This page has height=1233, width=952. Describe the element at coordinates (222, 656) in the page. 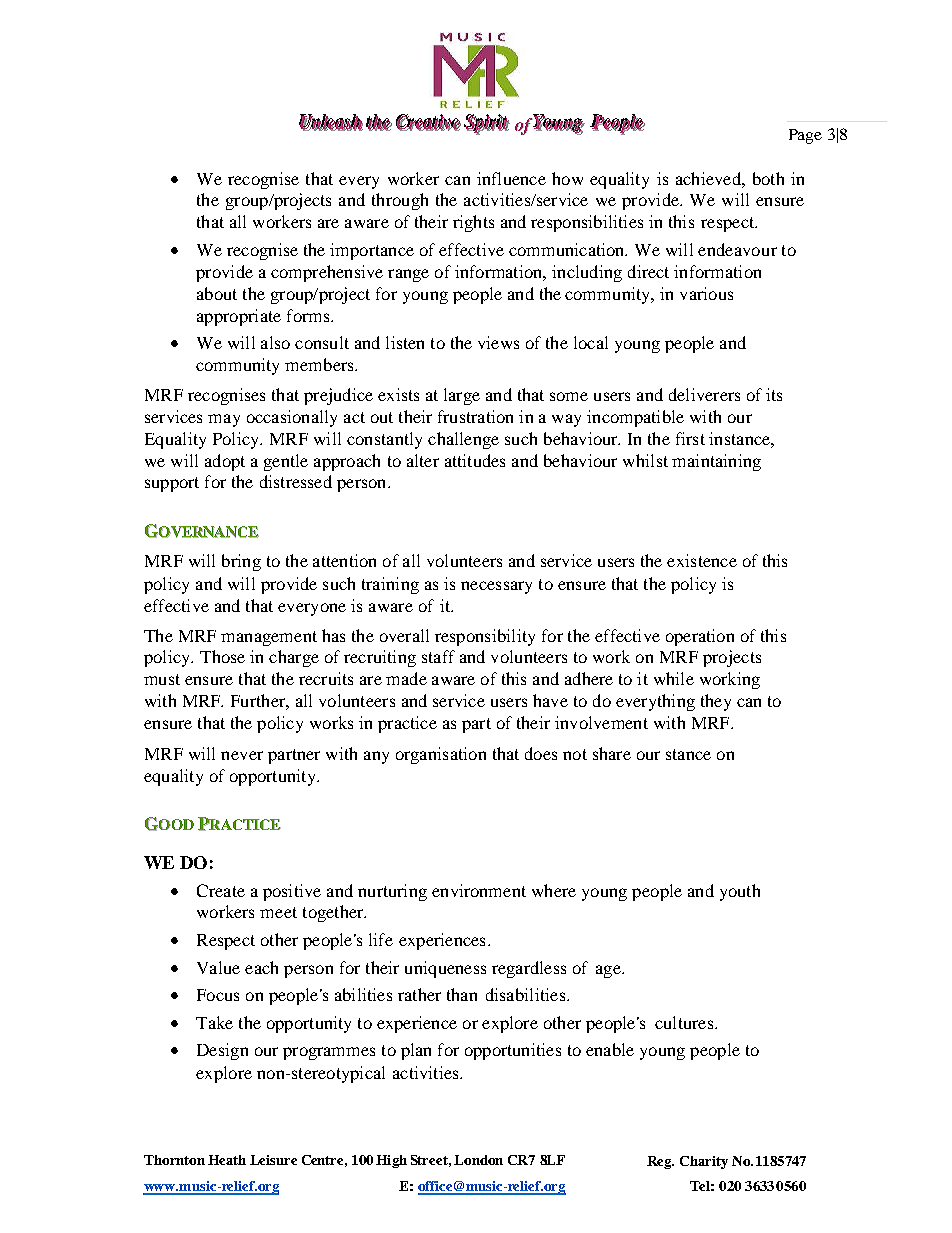

I see `Those` at that location.
